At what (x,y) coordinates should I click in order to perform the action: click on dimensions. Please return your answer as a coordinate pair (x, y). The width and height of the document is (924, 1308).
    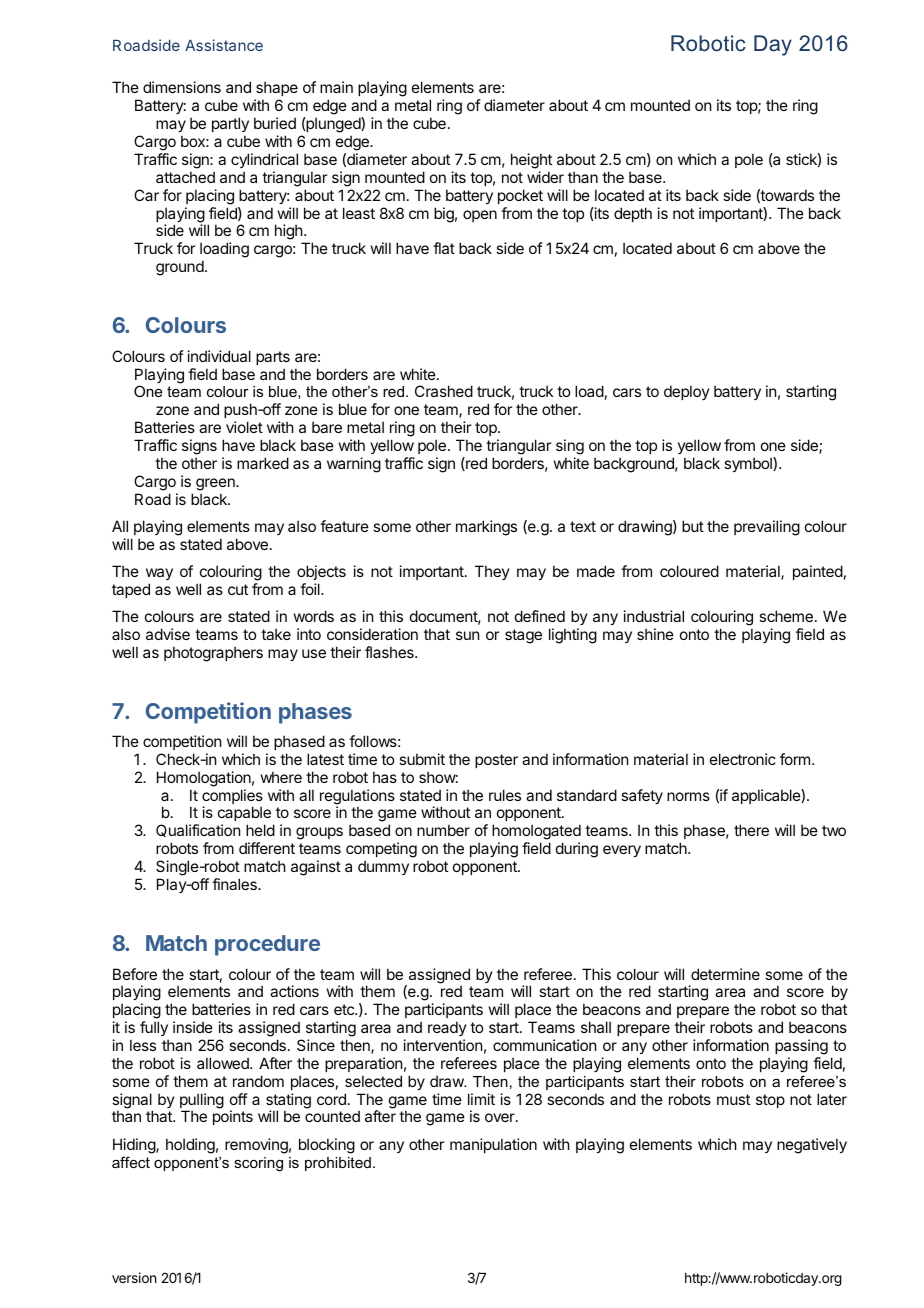
    Looking at the image, I should click on (182, 87).
